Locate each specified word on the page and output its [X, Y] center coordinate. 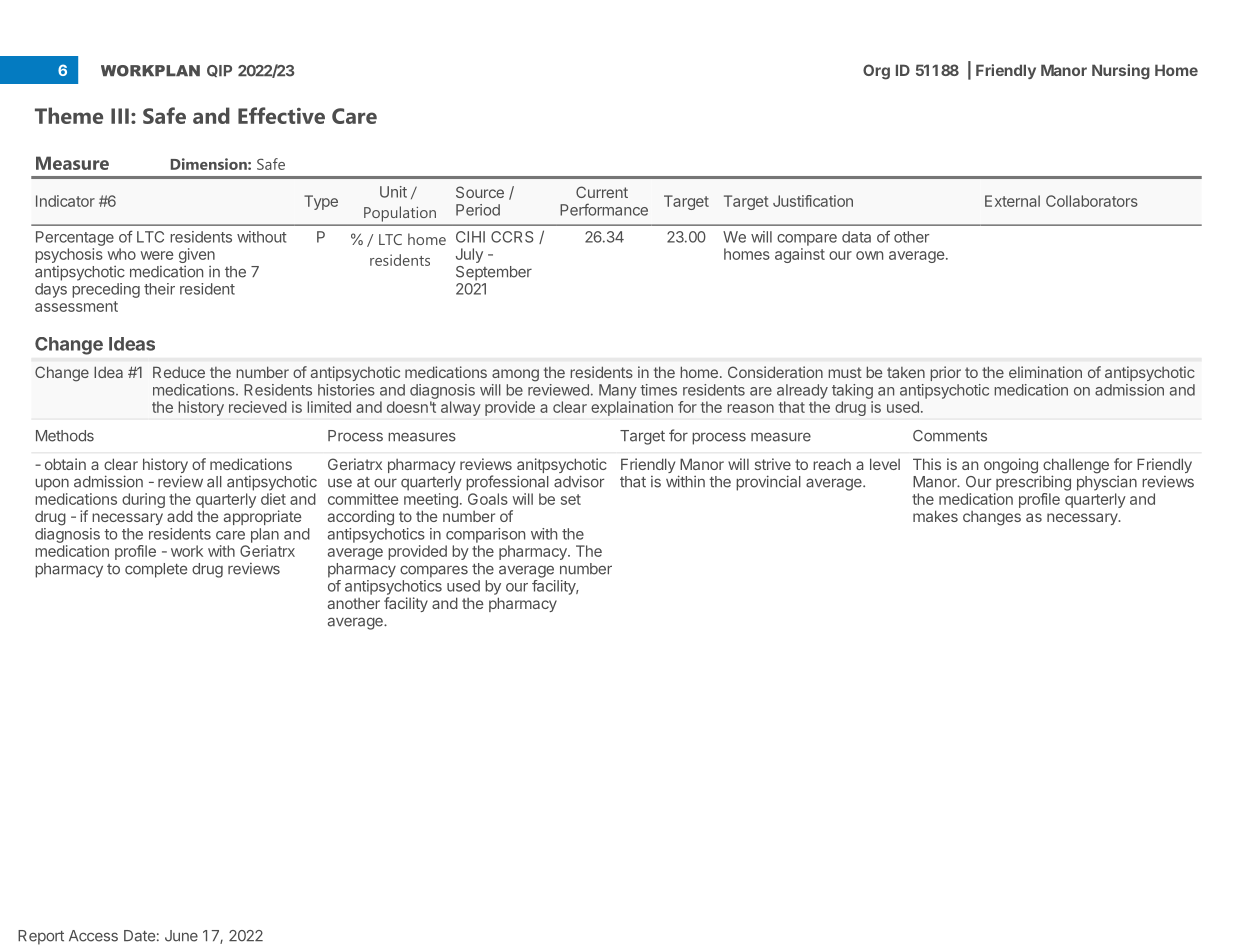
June [181, 936]
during [143, 500]
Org [876, 72]
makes [935, 516]
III [120, 116]
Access [93, 936]
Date [139, 936]
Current [602, 192]
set [571, 499]
